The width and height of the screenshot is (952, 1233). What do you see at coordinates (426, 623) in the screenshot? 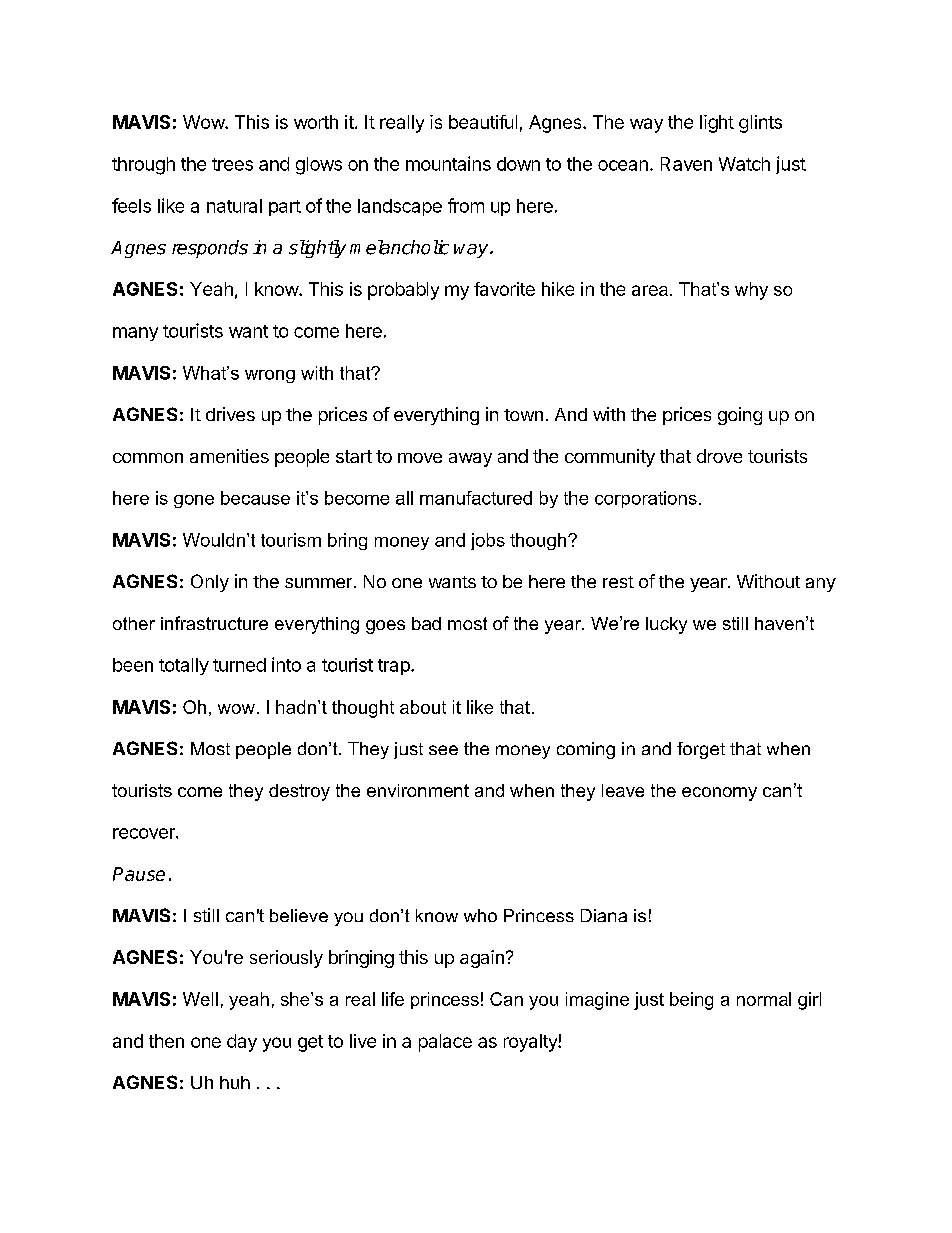
I see `bad` at bounding box center [426, 623].
